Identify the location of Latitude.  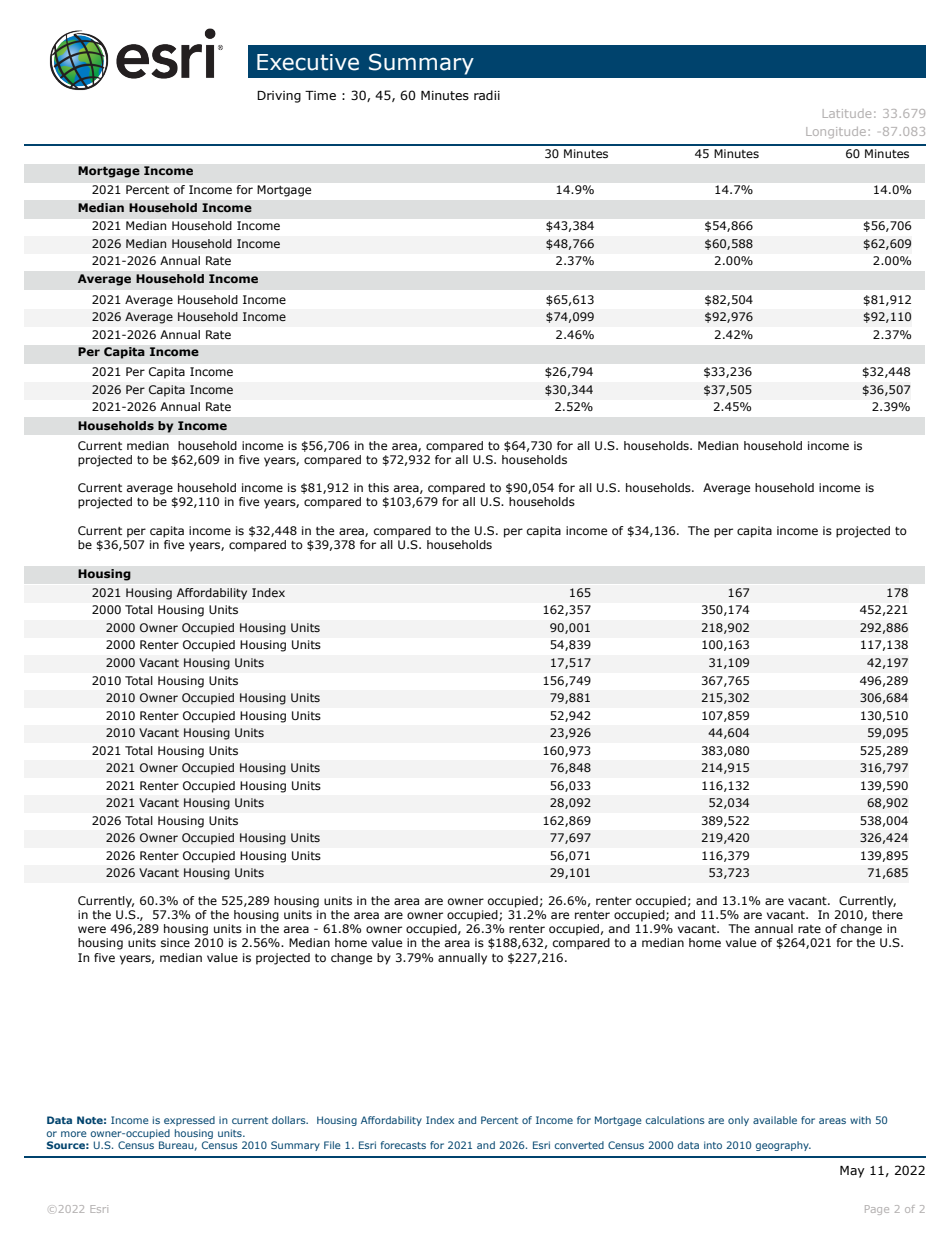
(847, 113).
